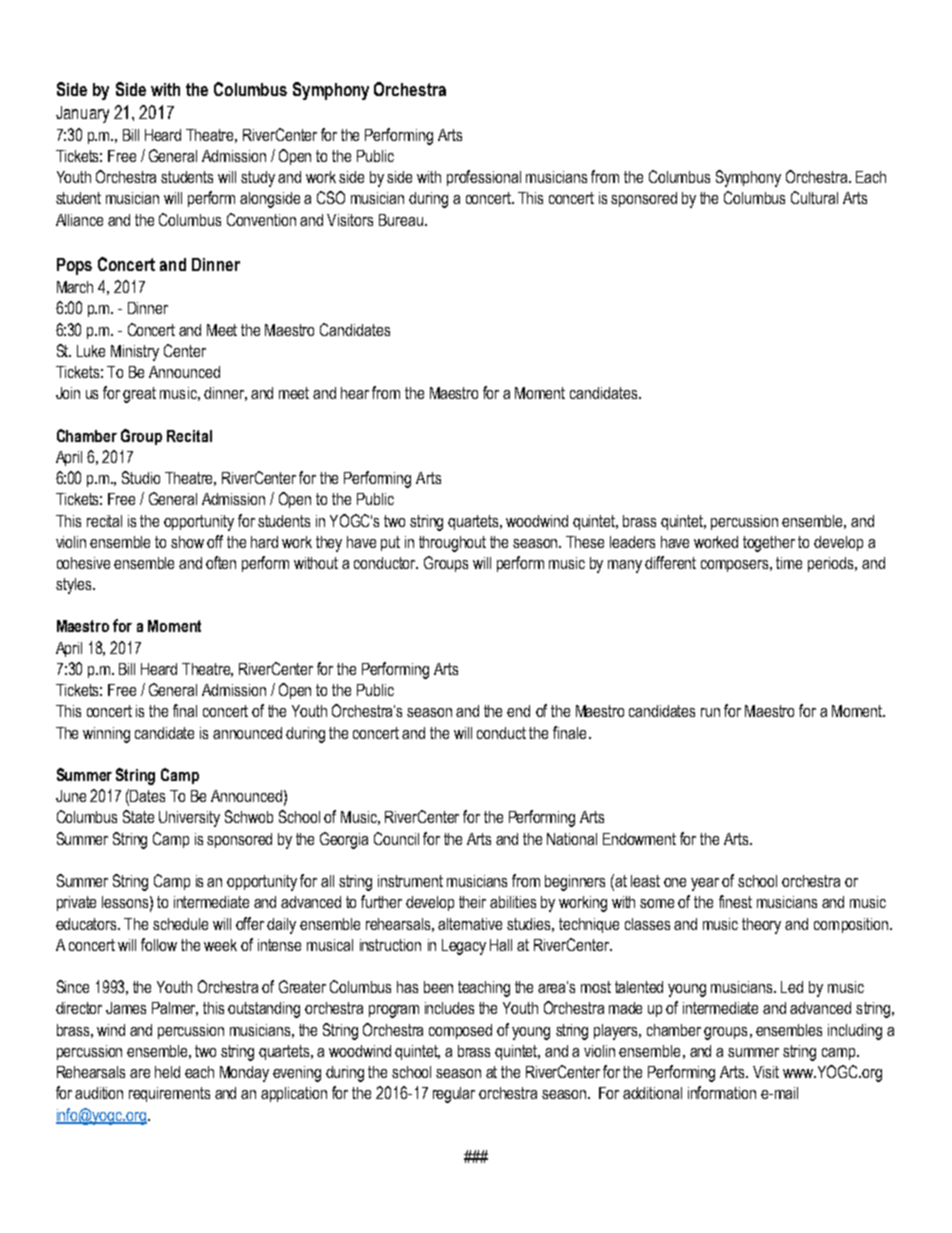 The width and height of the image is (952, 1233). I want to click on often, so click(221, 562).
